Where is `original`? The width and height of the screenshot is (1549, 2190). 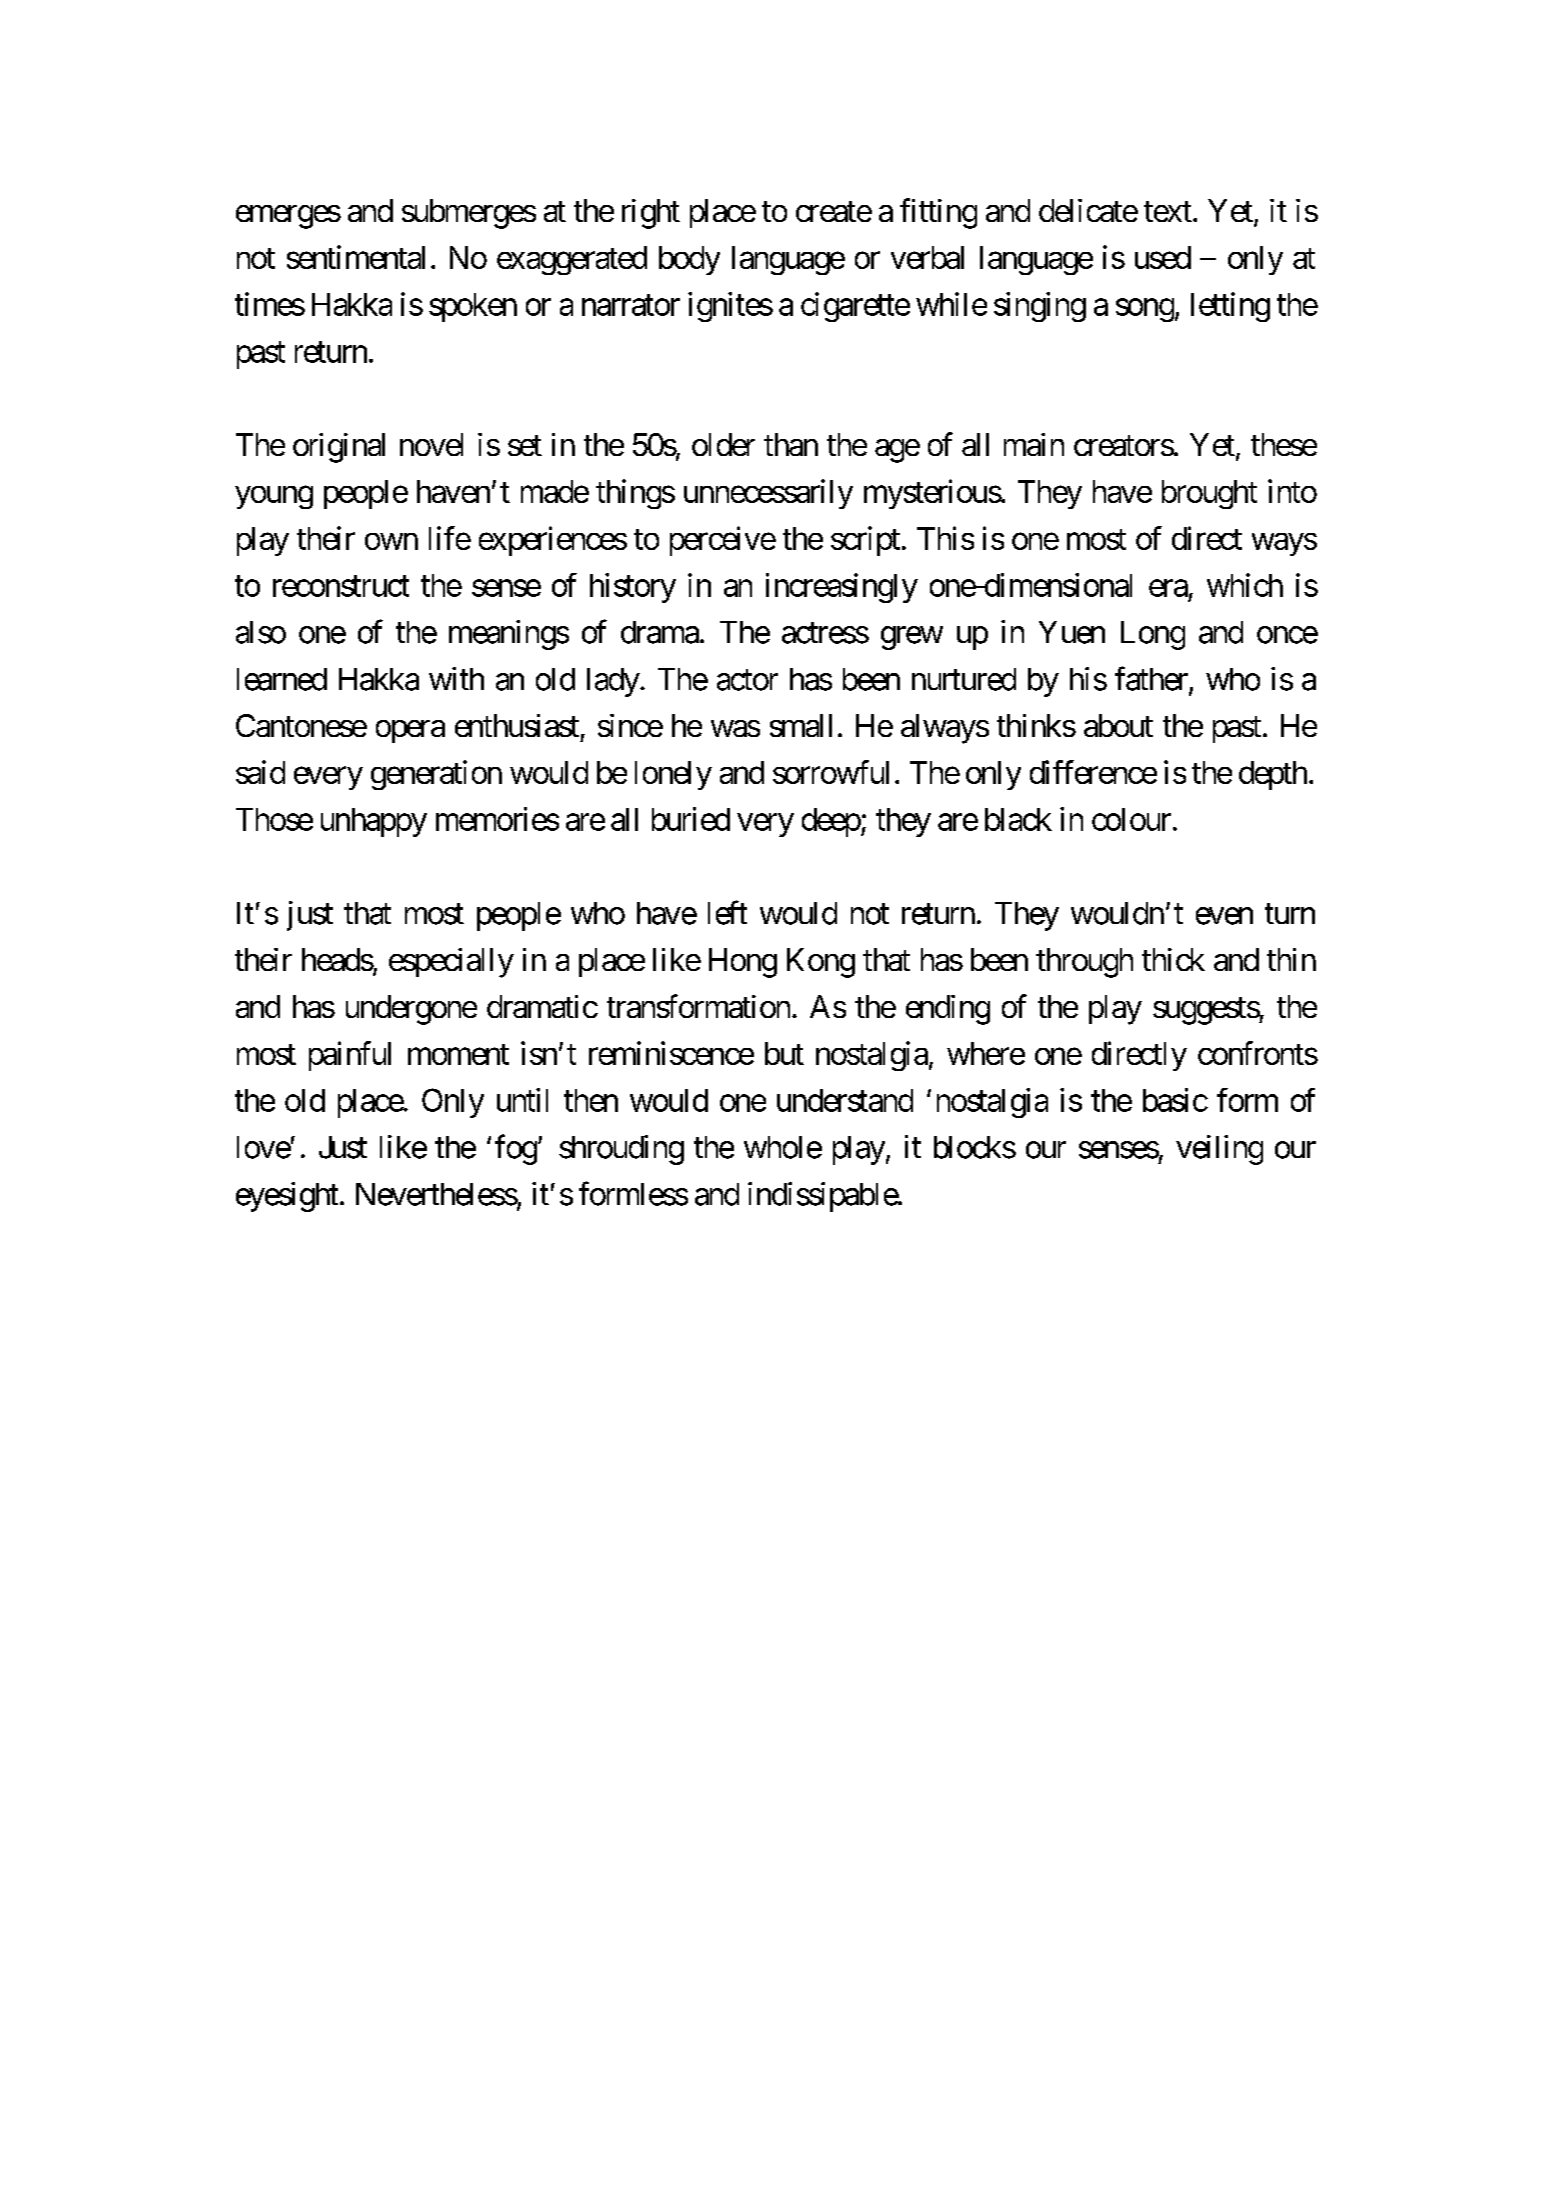
original is located at coordinates (339, 448).
